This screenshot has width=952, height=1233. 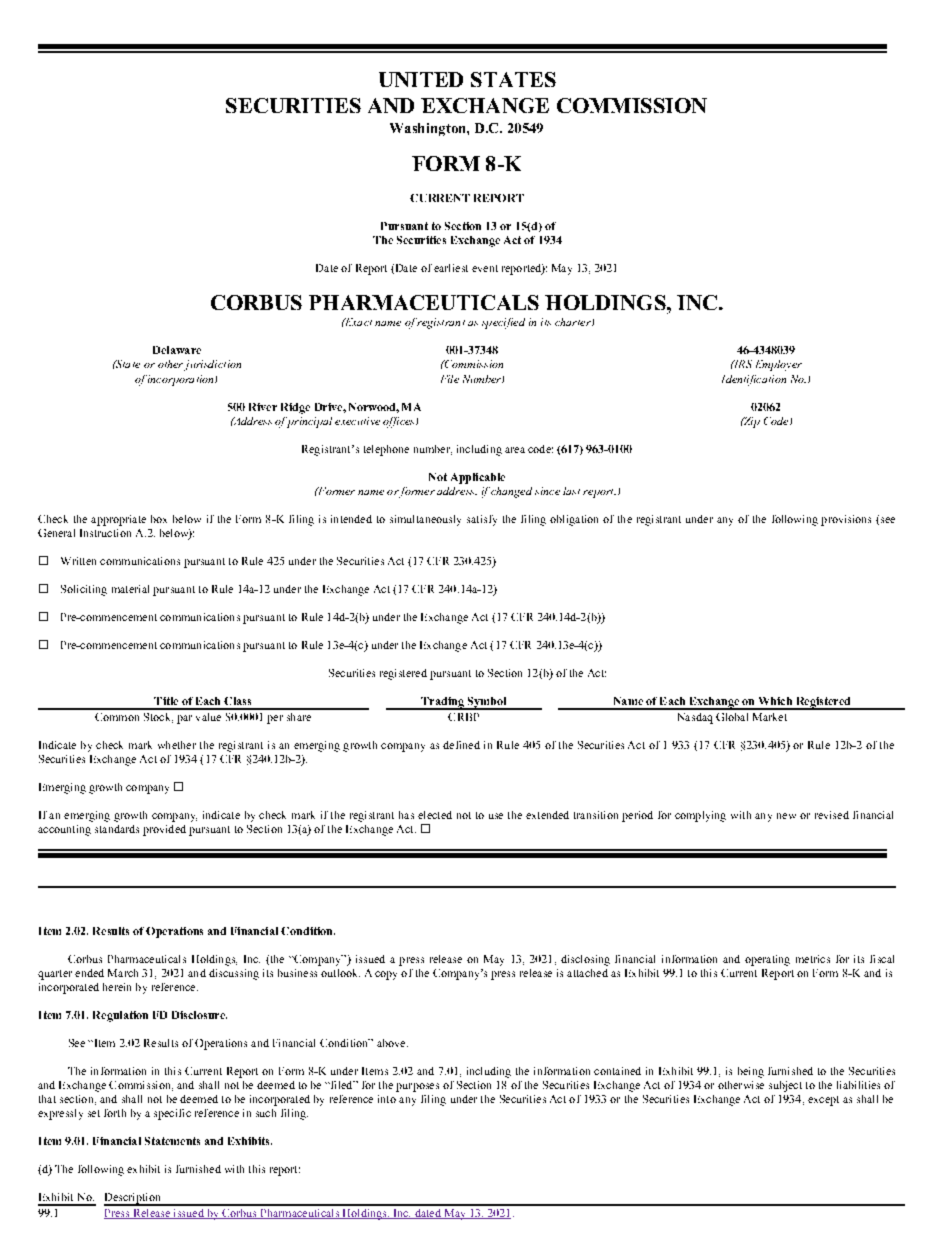 What do you see at coordinates (478, 478) in the screenshot?
I see `Applicable` at bounding box center [478, 478].
